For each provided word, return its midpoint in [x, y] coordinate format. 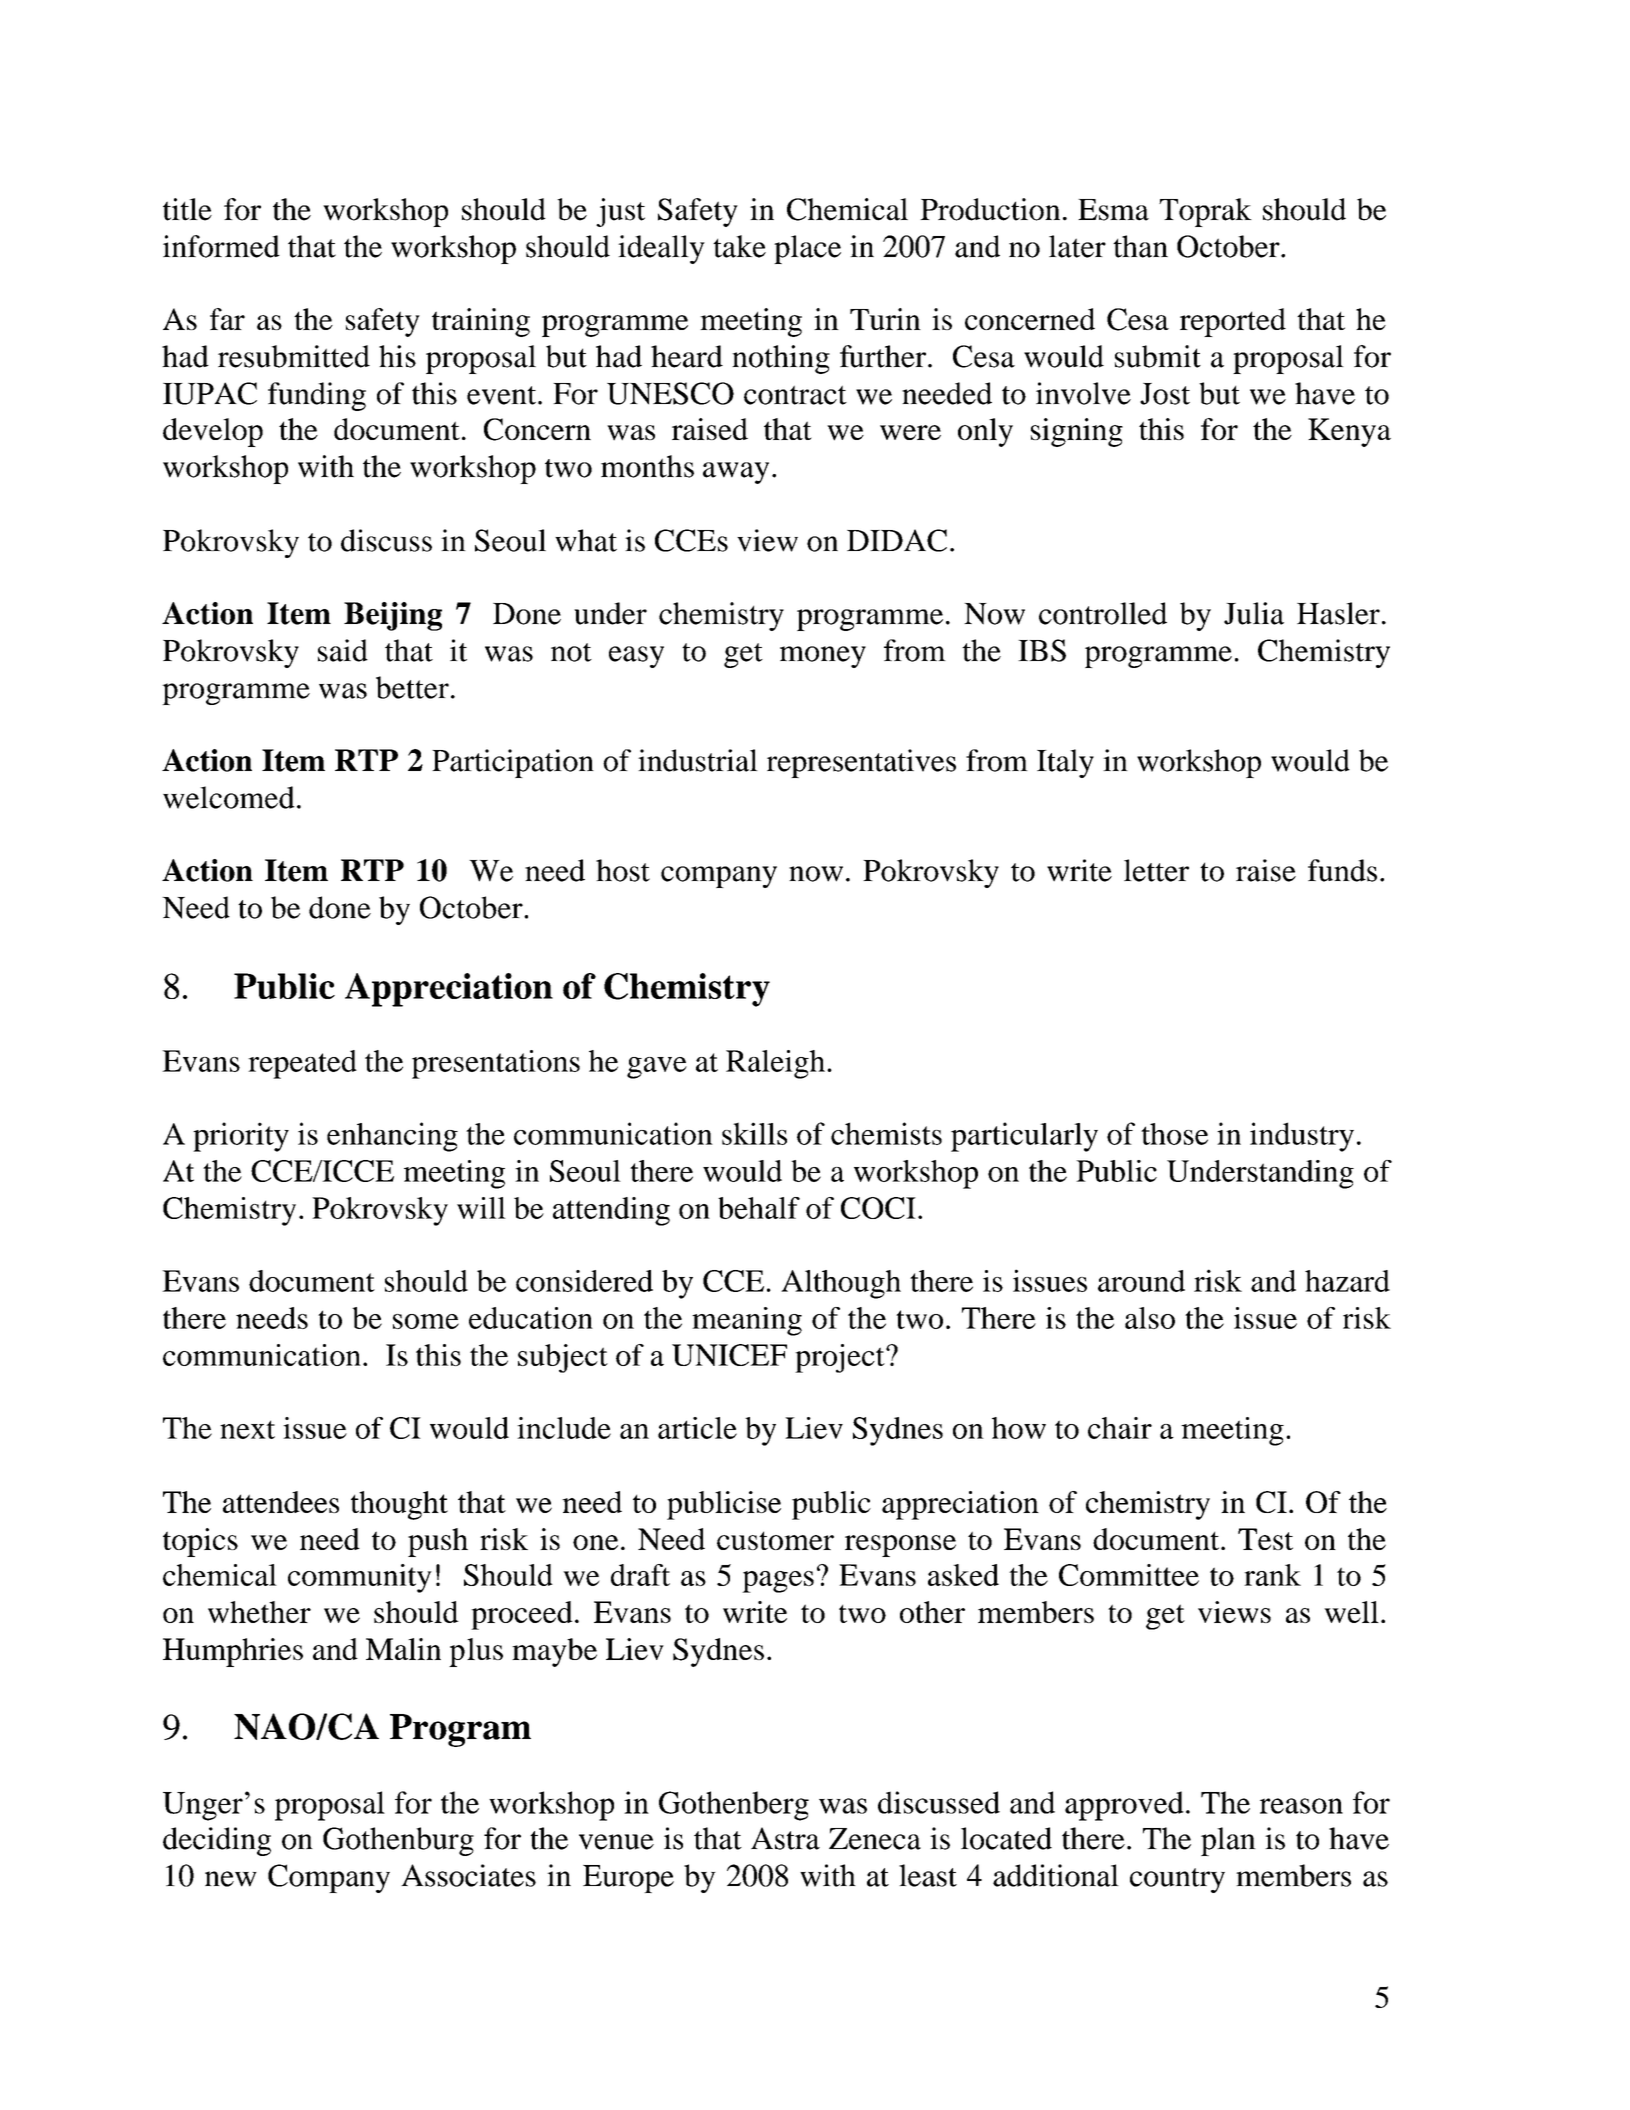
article [697, 1428]
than [1140, 246]
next [247, 1429]
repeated [302, 1064]
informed [221, 246]
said [343, 650]
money [823, 657]
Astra [785, 1838]
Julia [1254, 613]
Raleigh [775, 1064]
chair [1120, 1428]
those [1174, 1134]
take [739, 246]
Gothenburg [398, 1841]
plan [1228, 1841]
